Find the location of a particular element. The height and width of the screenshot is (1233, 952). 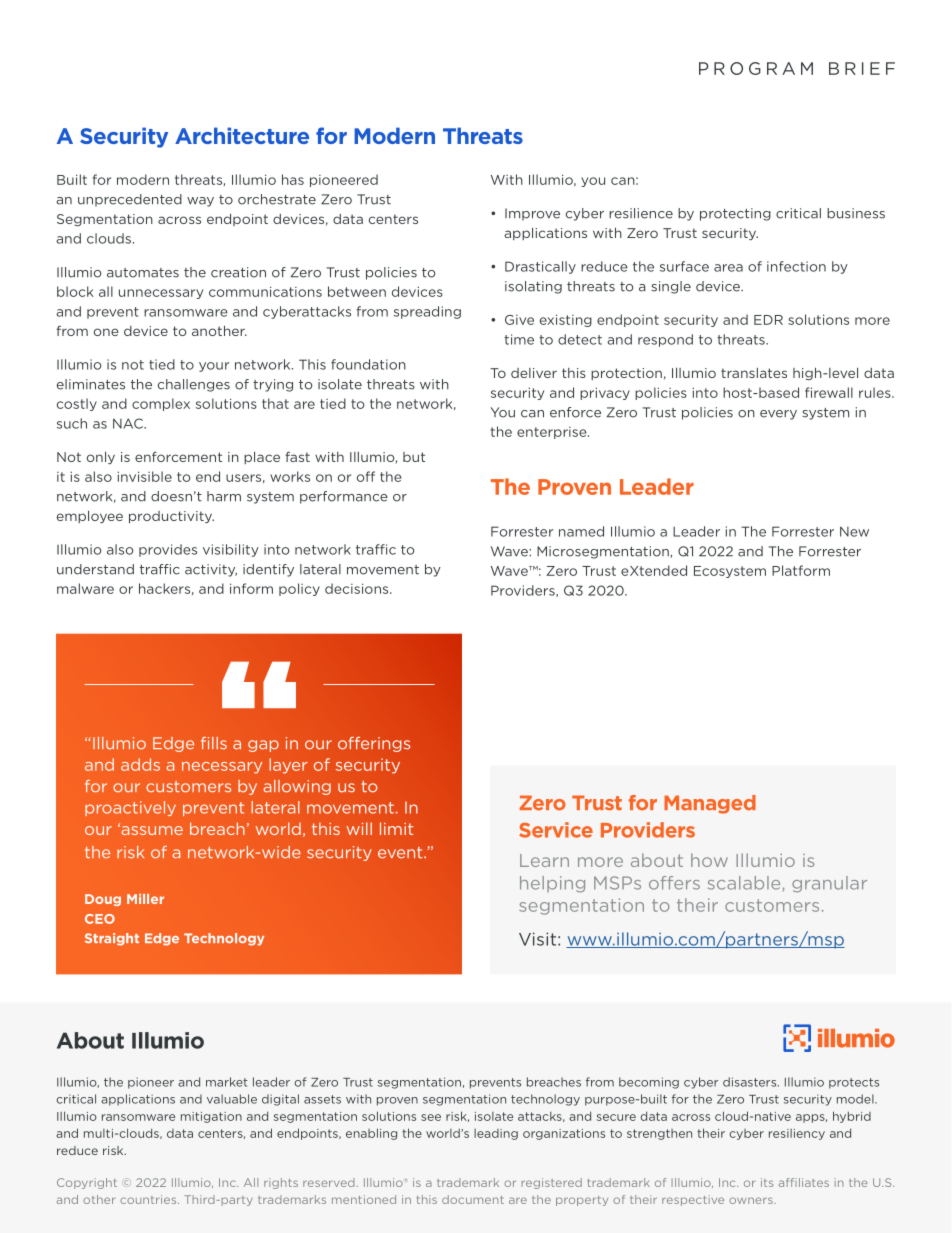

translates is located at coordinates (754, 373).
